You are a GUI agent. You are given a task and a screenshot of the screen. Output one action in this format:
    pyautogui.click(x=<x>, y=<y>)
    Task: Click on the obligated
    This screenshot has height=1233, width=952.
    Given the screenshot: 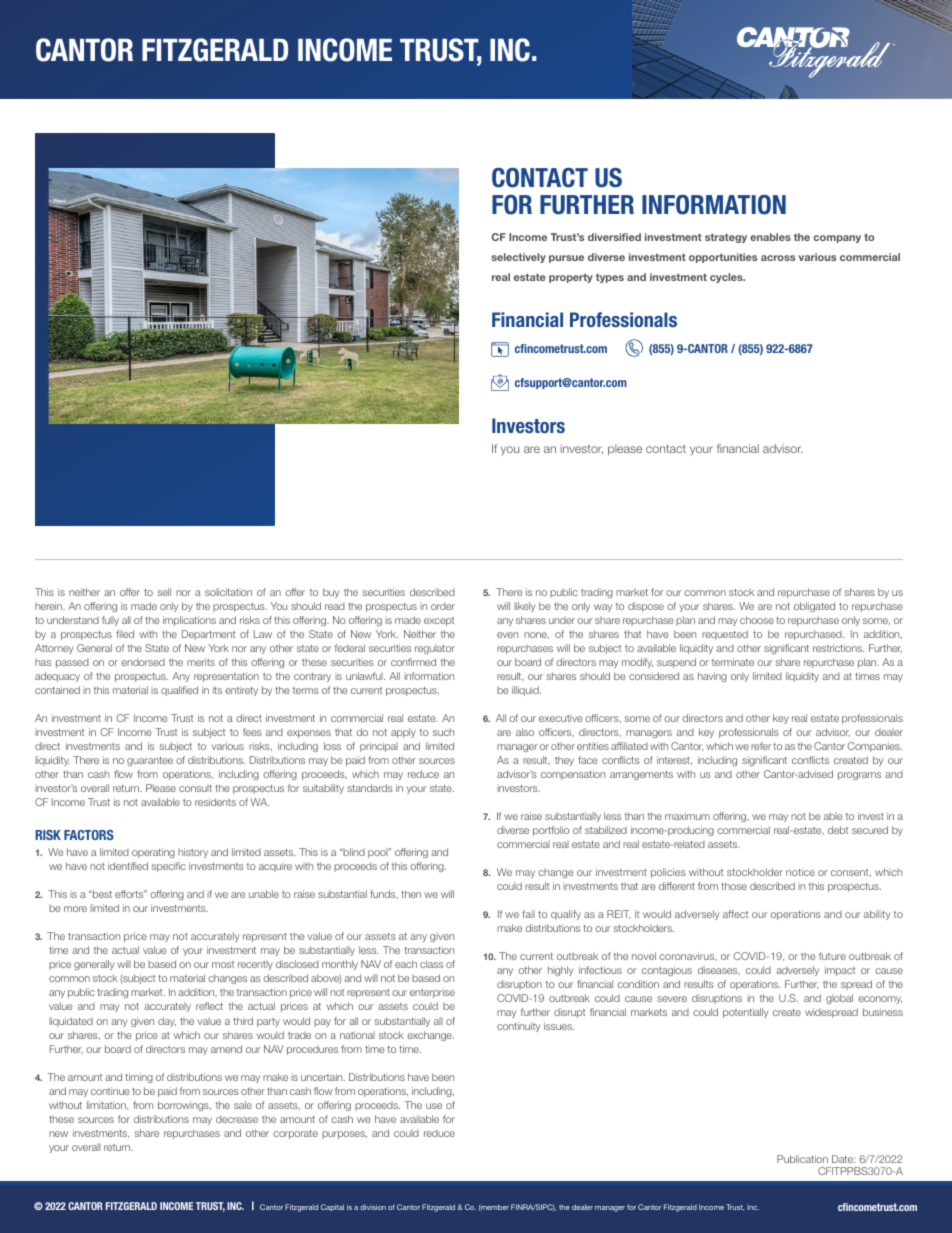 What is the action you would take?
    pyautogui.click(x=814, y=607)
